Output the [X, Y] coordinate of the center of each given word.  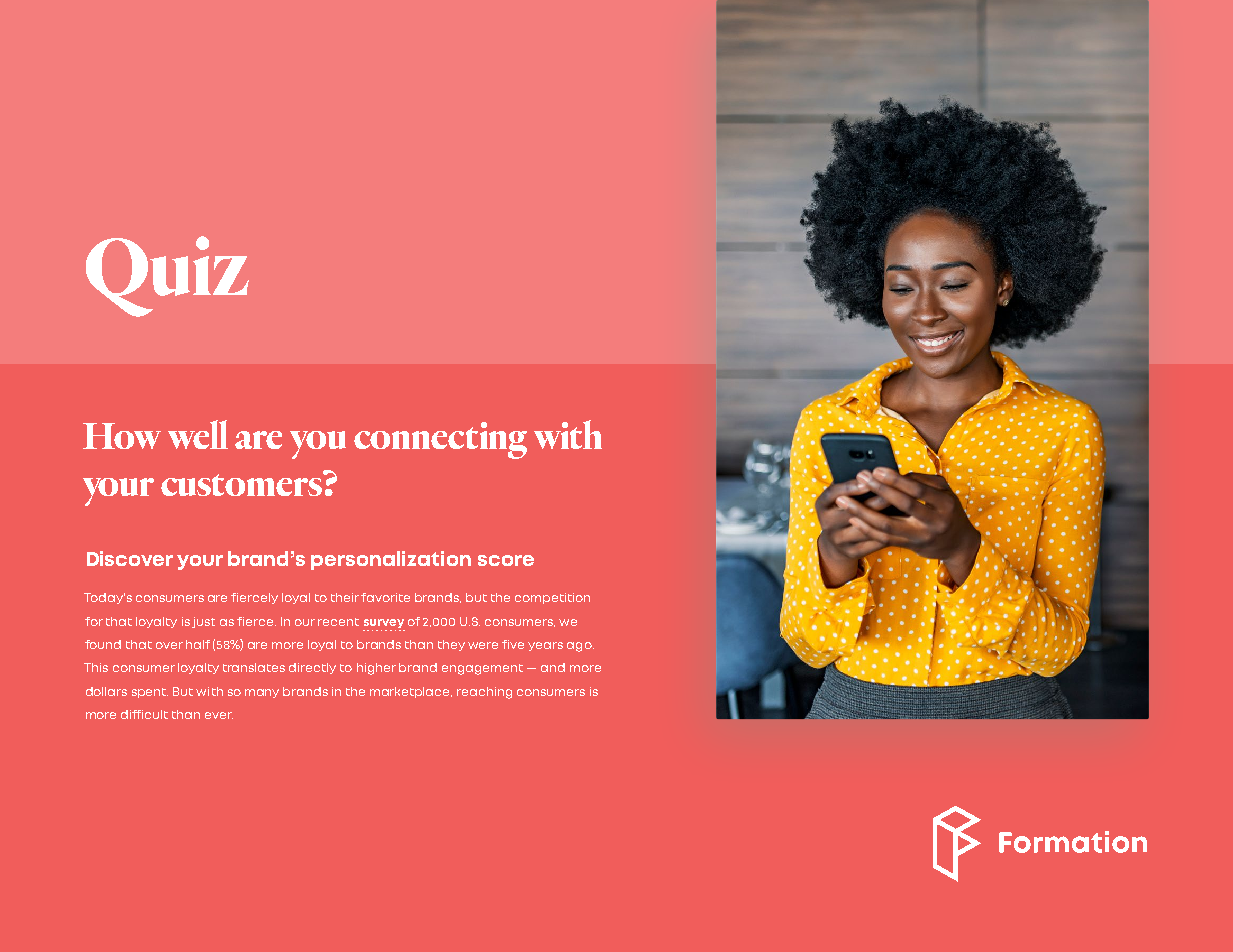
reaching [484, 693]
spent [150, 693]
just [203, 622]
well [198, 434]
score [506, 560]
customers [243, 483]
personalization [391, 560]
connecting [440, 440]
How [122, 436]
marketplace [411, 692]
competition [552, 598]
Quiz [167, 276]
